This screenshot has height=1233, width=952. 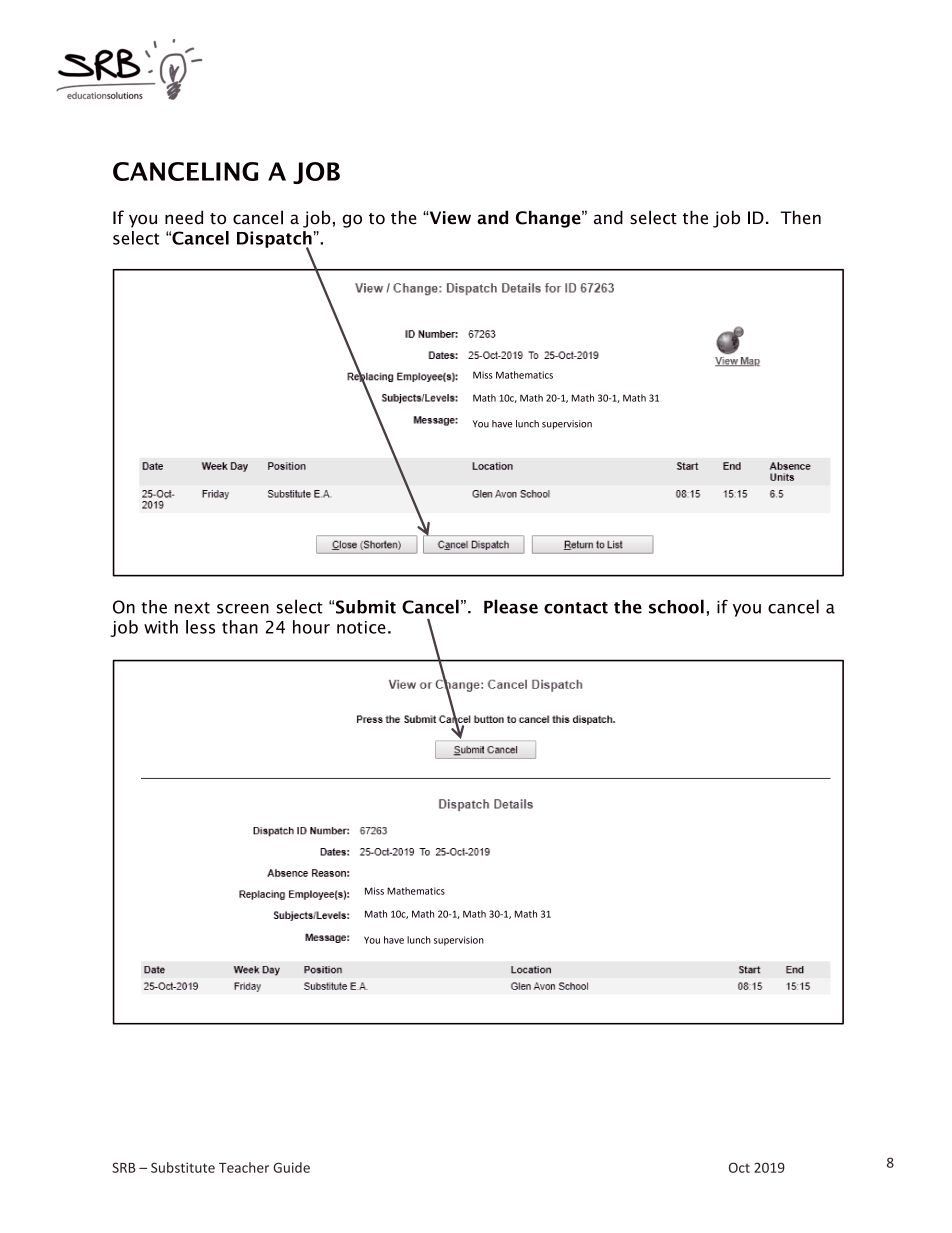 I want to click on Guide, so click(x=291, y=1167).
